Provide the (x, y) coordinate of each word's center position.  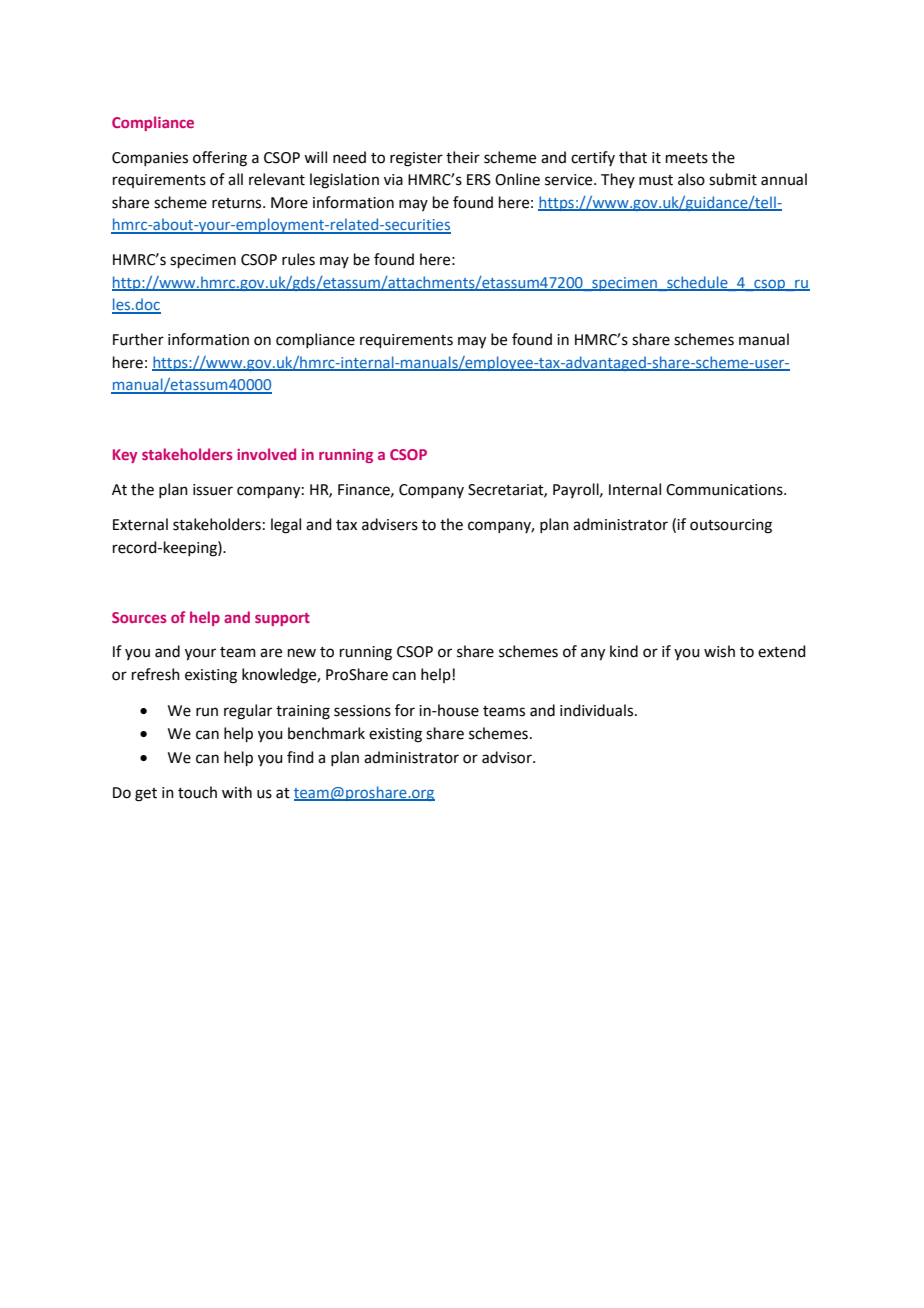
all (235, 179)
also (691, 179)
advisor (508, 757)
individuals (598, 710)
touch (197, 792)
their (463, 157)
